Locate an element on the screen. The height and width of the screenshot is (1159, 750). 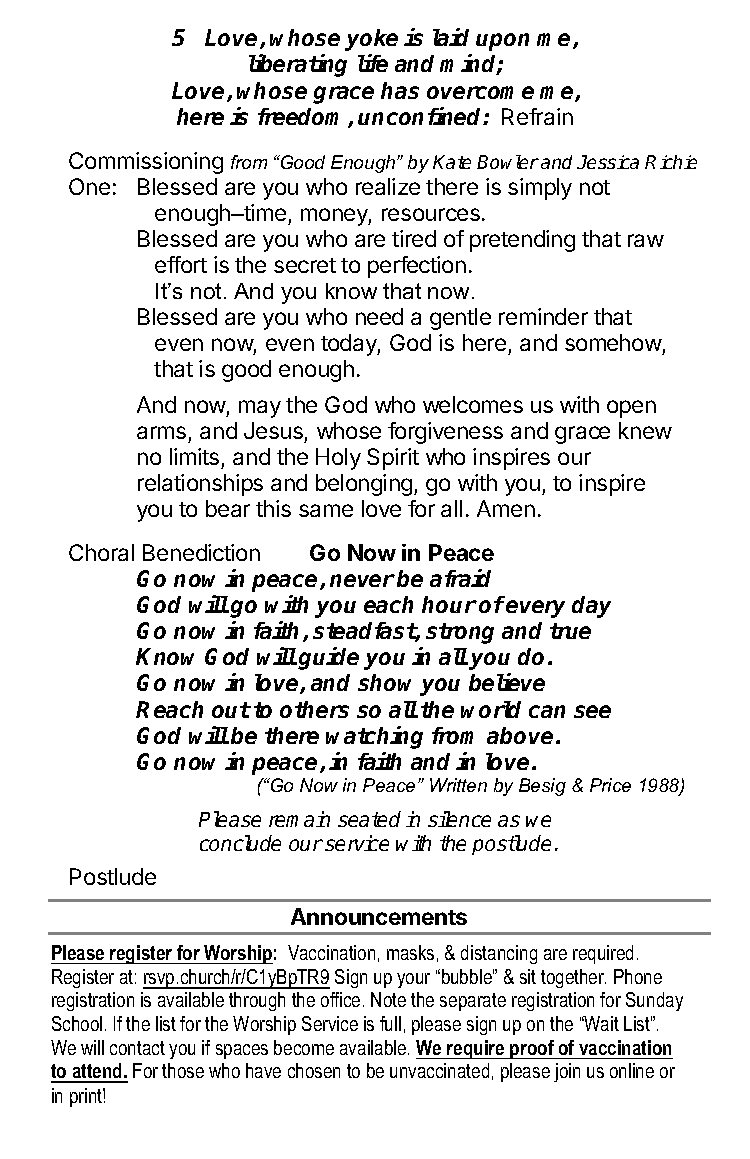
every is located at coordinates (535, 609).
